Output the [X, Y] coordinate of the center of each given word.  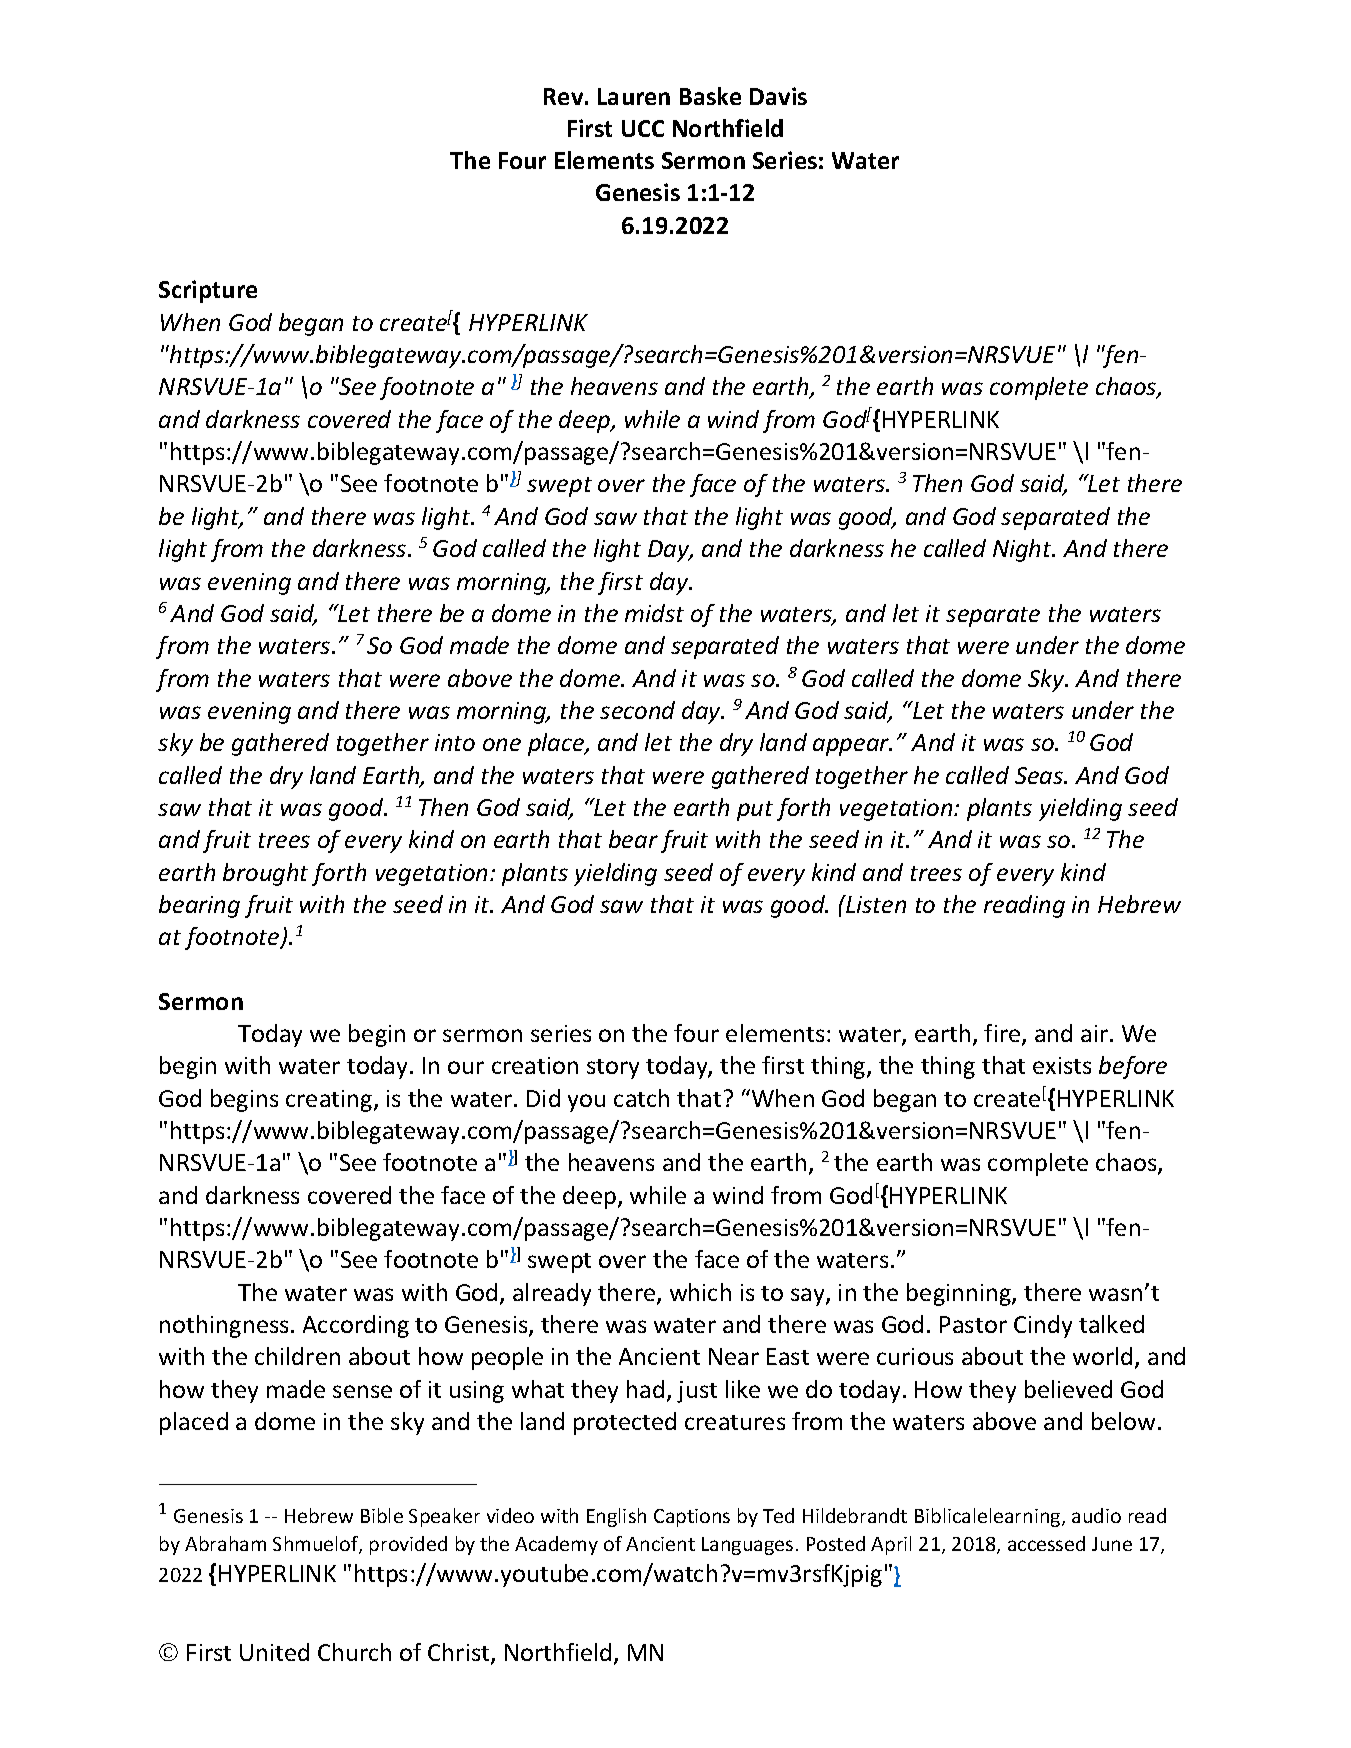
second [637, 710]
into [455, 742]
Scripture [208, 291]
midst [654, 613]
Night [1023, 550]
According [356, 1326]
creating [330, 1101]
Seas [1040, 775]
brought [265, 874]
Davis [778, 96]
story [613, 1069]
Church [354, 1652]
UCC [643, 128]
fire [1003, 1034]
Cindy [1043, 1326]
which [700, 1292]
